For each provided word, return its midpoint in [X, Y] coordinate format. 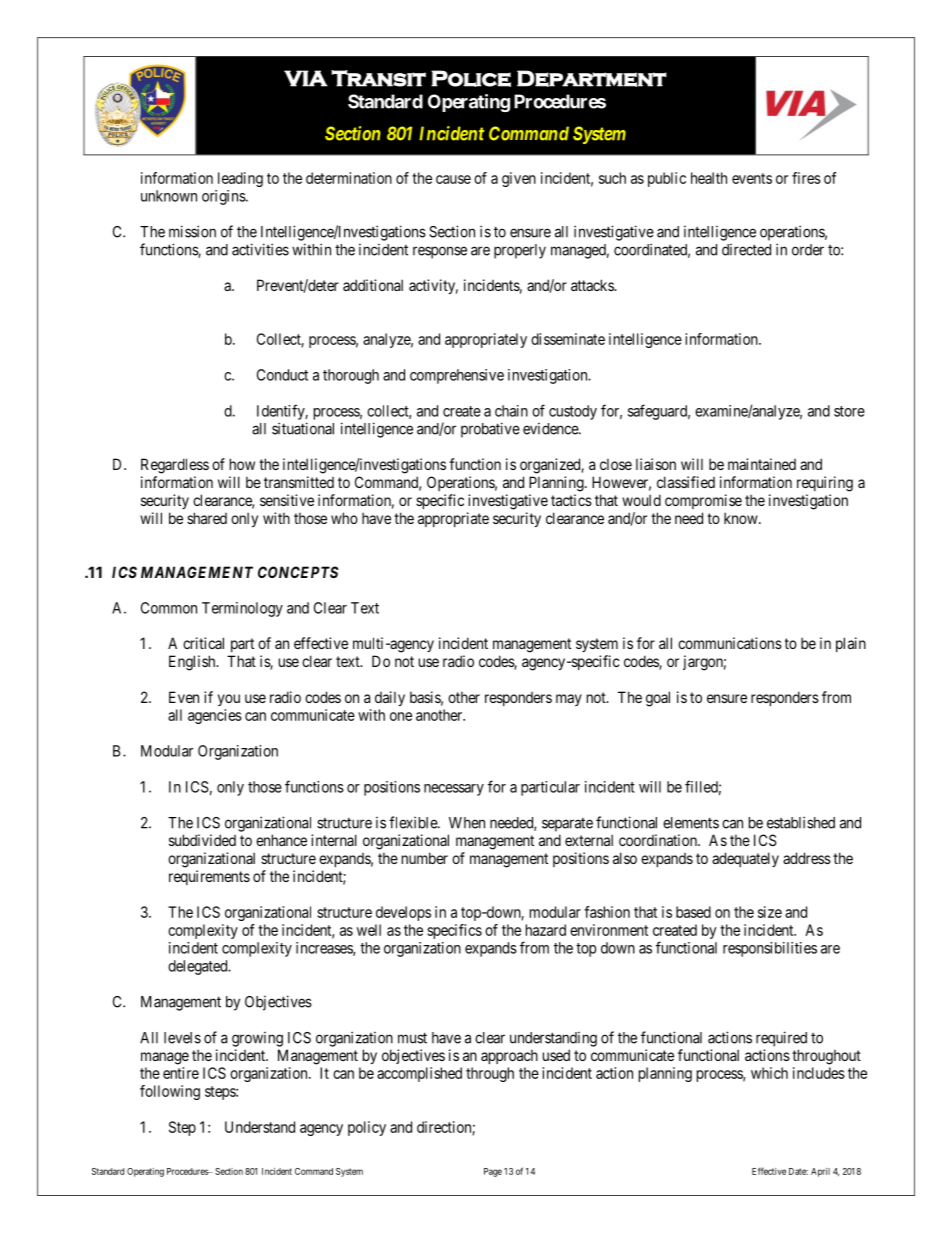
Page [493, 1172]
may [569, 700]
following [170, 1092]
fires [806, 178]
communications [730, 643]
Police [471, 78]
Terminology [242, 609]
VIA [306, 78]
